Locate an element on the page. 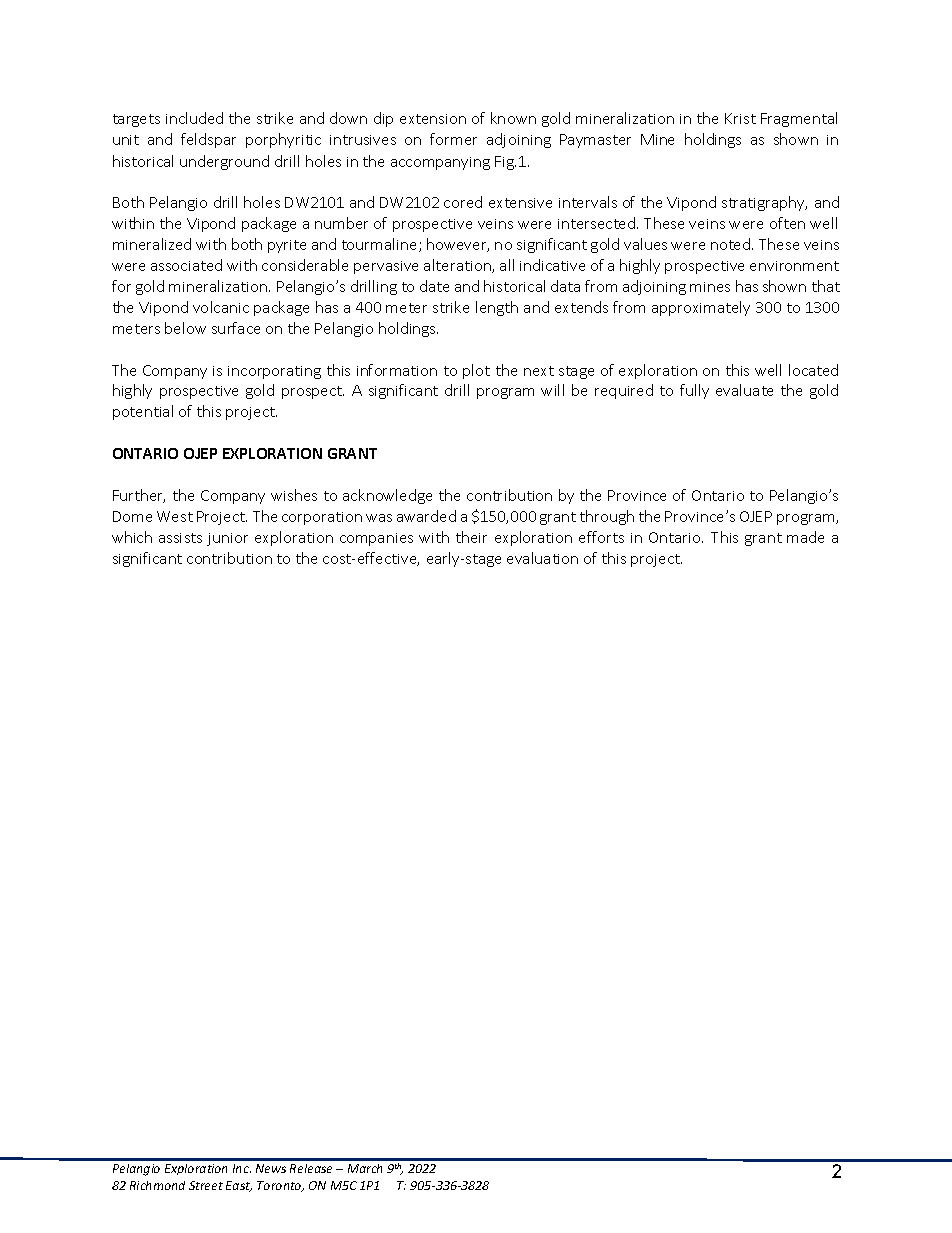 This image has width=952, height=1233. made is located at coordinates (805, 537).
